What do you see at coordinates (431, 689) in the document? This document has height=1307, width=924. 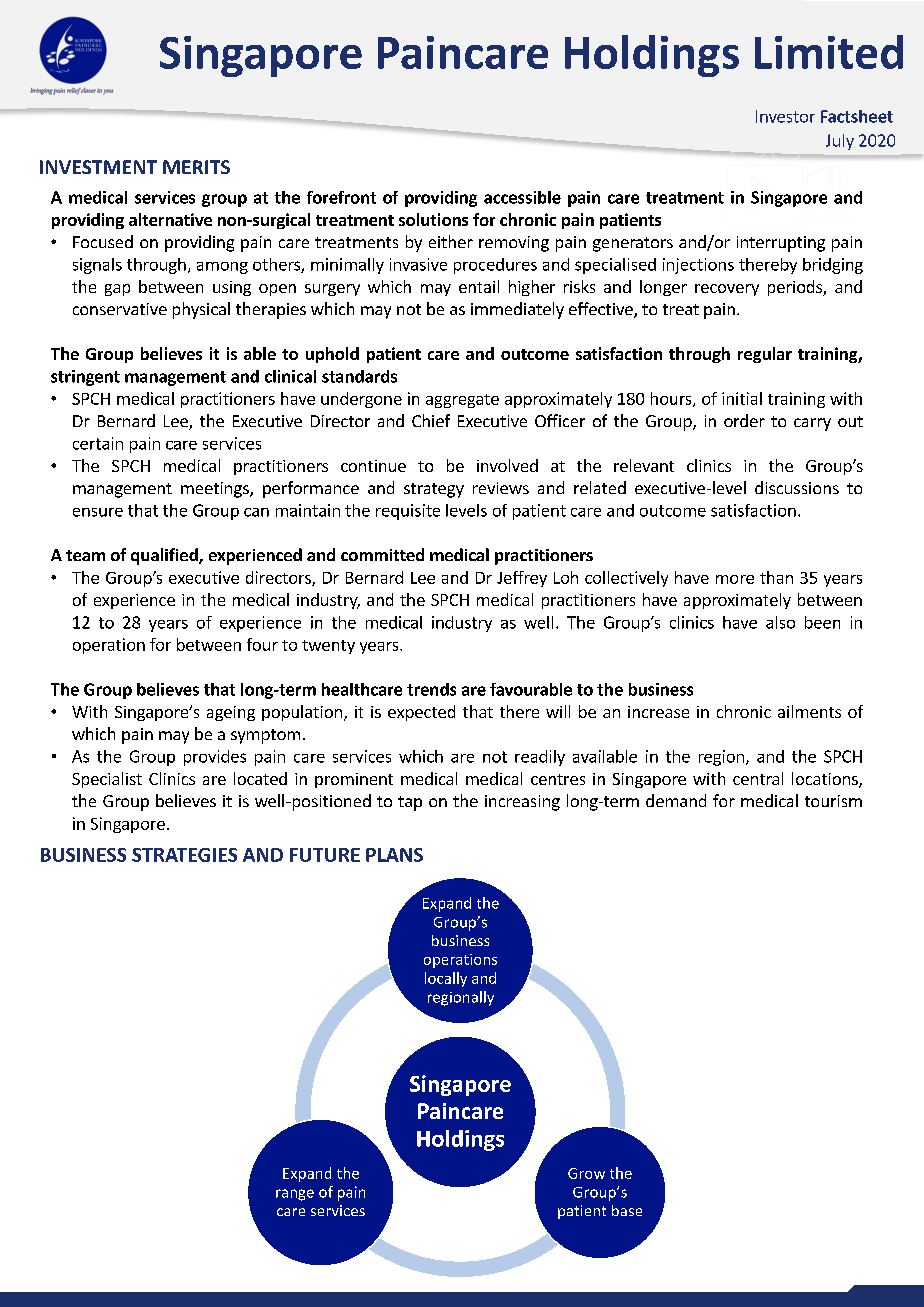 I see `trends` at bounding box center [431, 689].
